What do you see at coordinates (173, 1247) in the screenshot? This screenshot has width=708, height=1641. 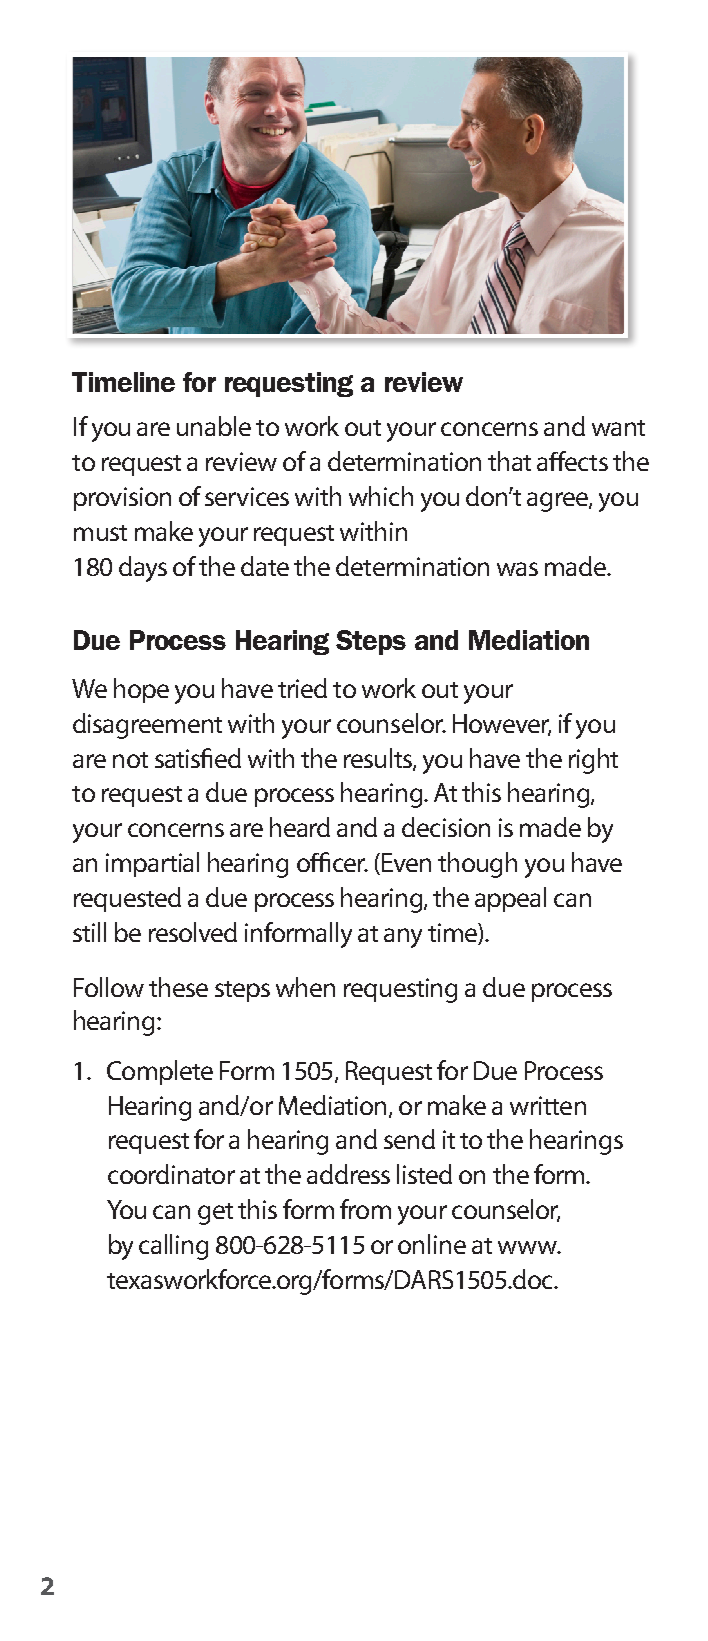 I see `calling` at bounding box center [173, 1247].
